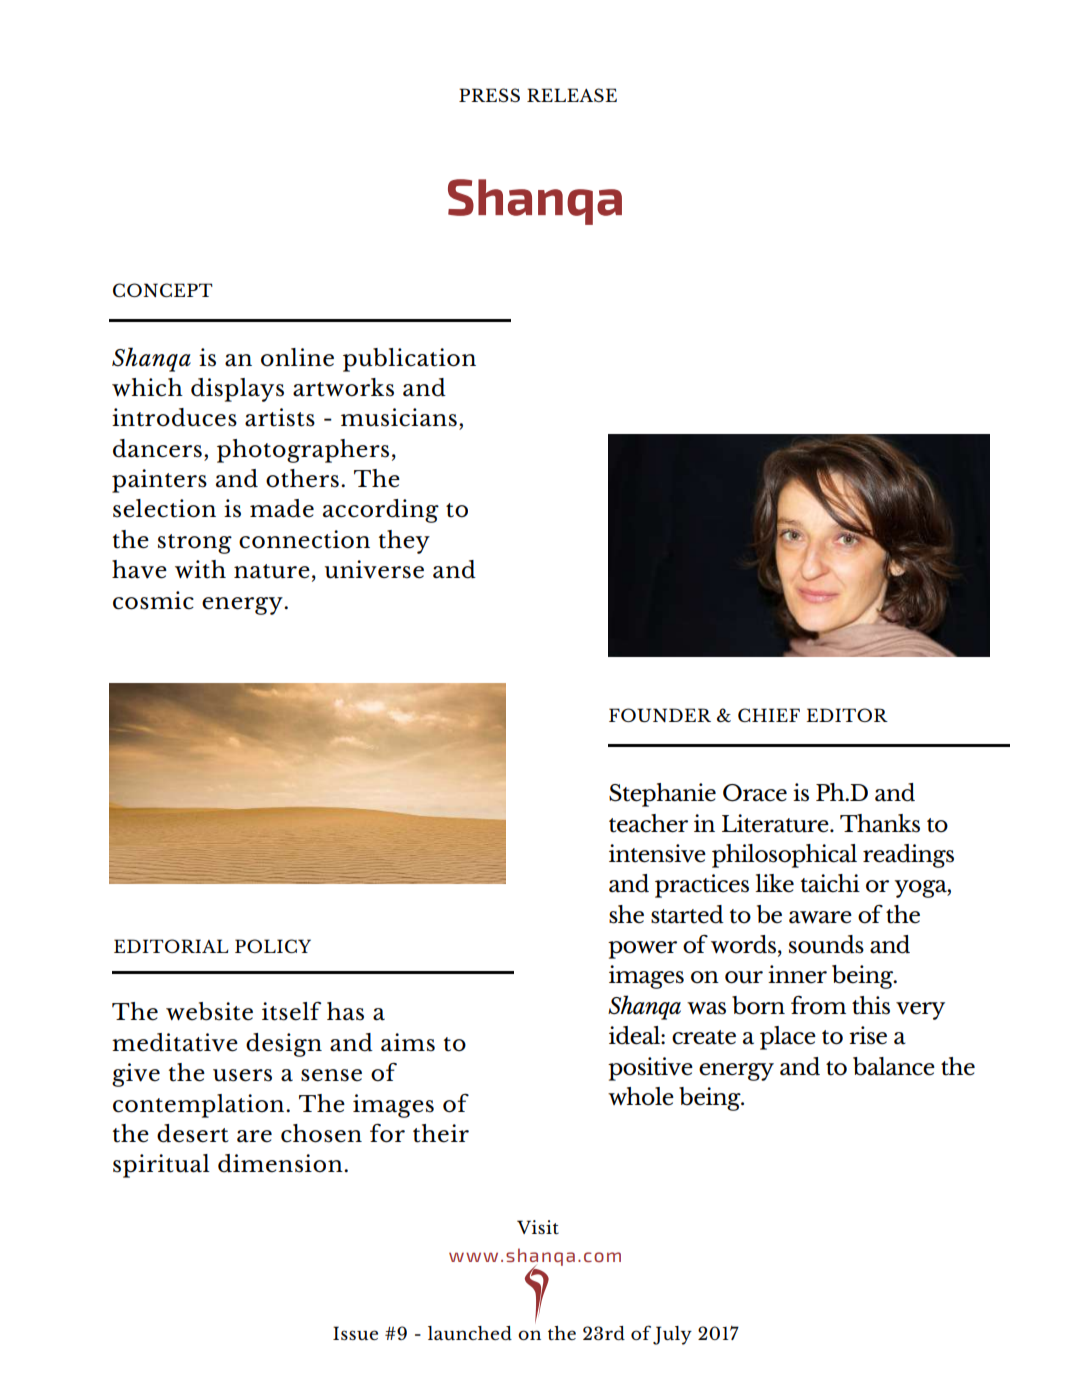 Image resolution: width=1077 pixels, height=1394 pixels. I want to click on Issue, so click(355, 1333).
